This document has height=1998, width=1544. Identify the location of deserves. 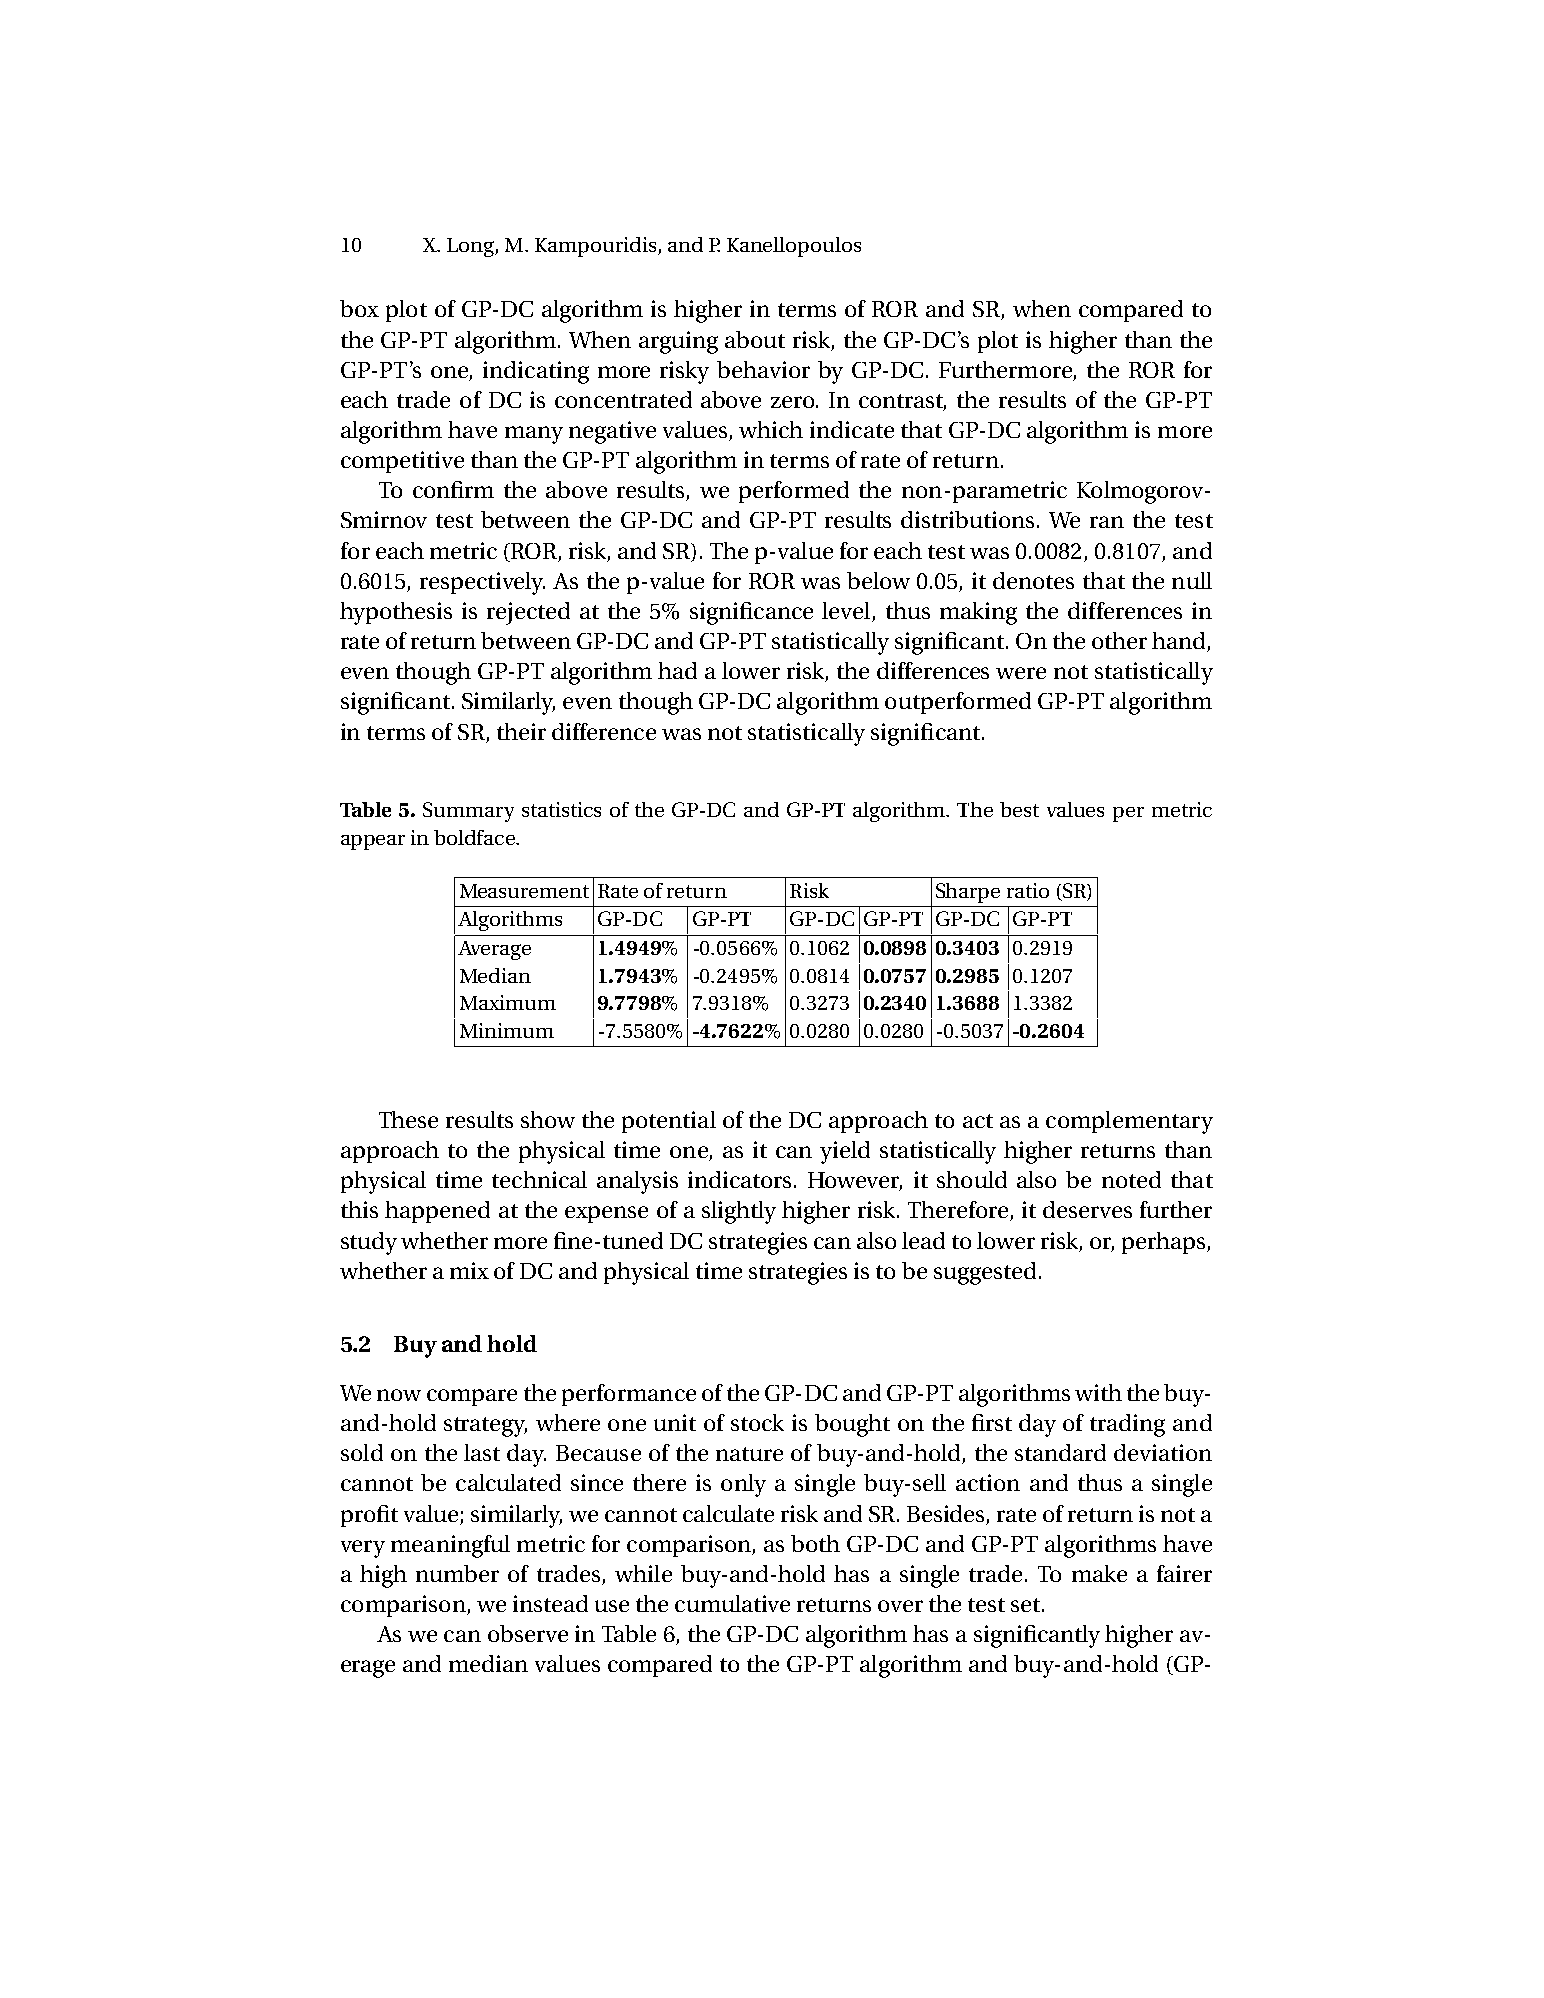
(1087, 1209).
